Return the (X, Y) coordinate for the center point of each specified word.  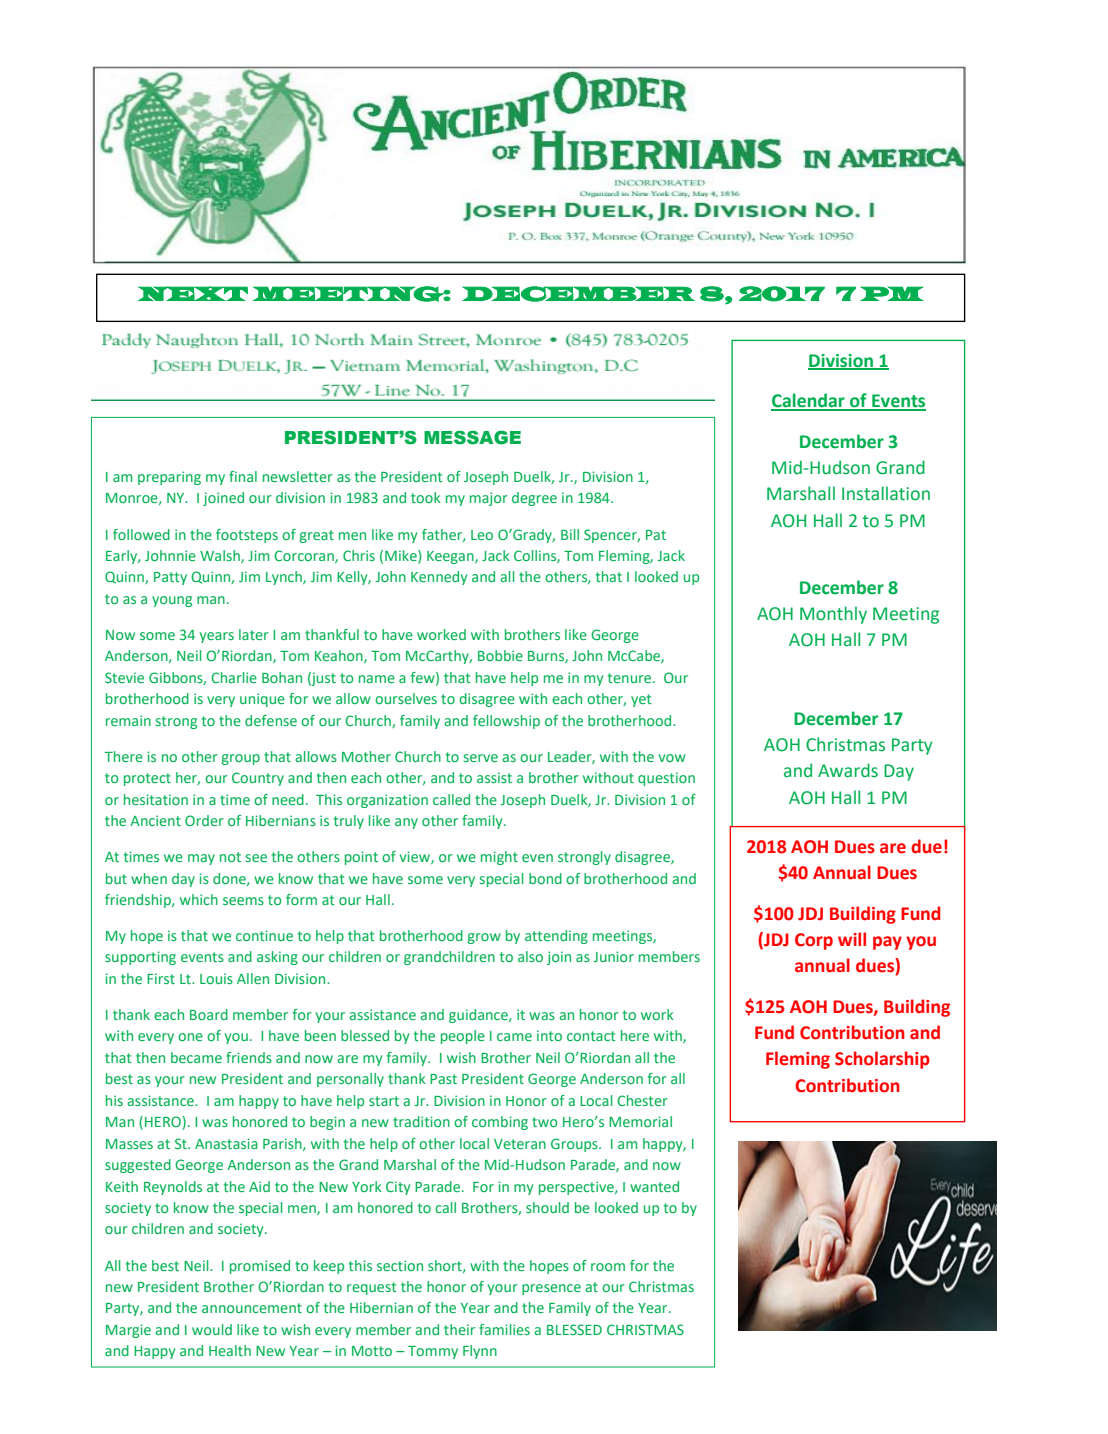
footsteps (247, 536)
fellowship (506, 722)
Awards (848, 770)
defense (271, 720)
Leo (482, 535)
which (199, 899)
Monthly (833, 615)
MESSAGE (472, 438)
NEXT (193, 293)
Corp (814, 941)
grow (484, 938)
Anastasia (226, 1143)
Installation (886, 493)
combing (500, 1123)
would (212, 1329)
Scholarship (882, 1060)
